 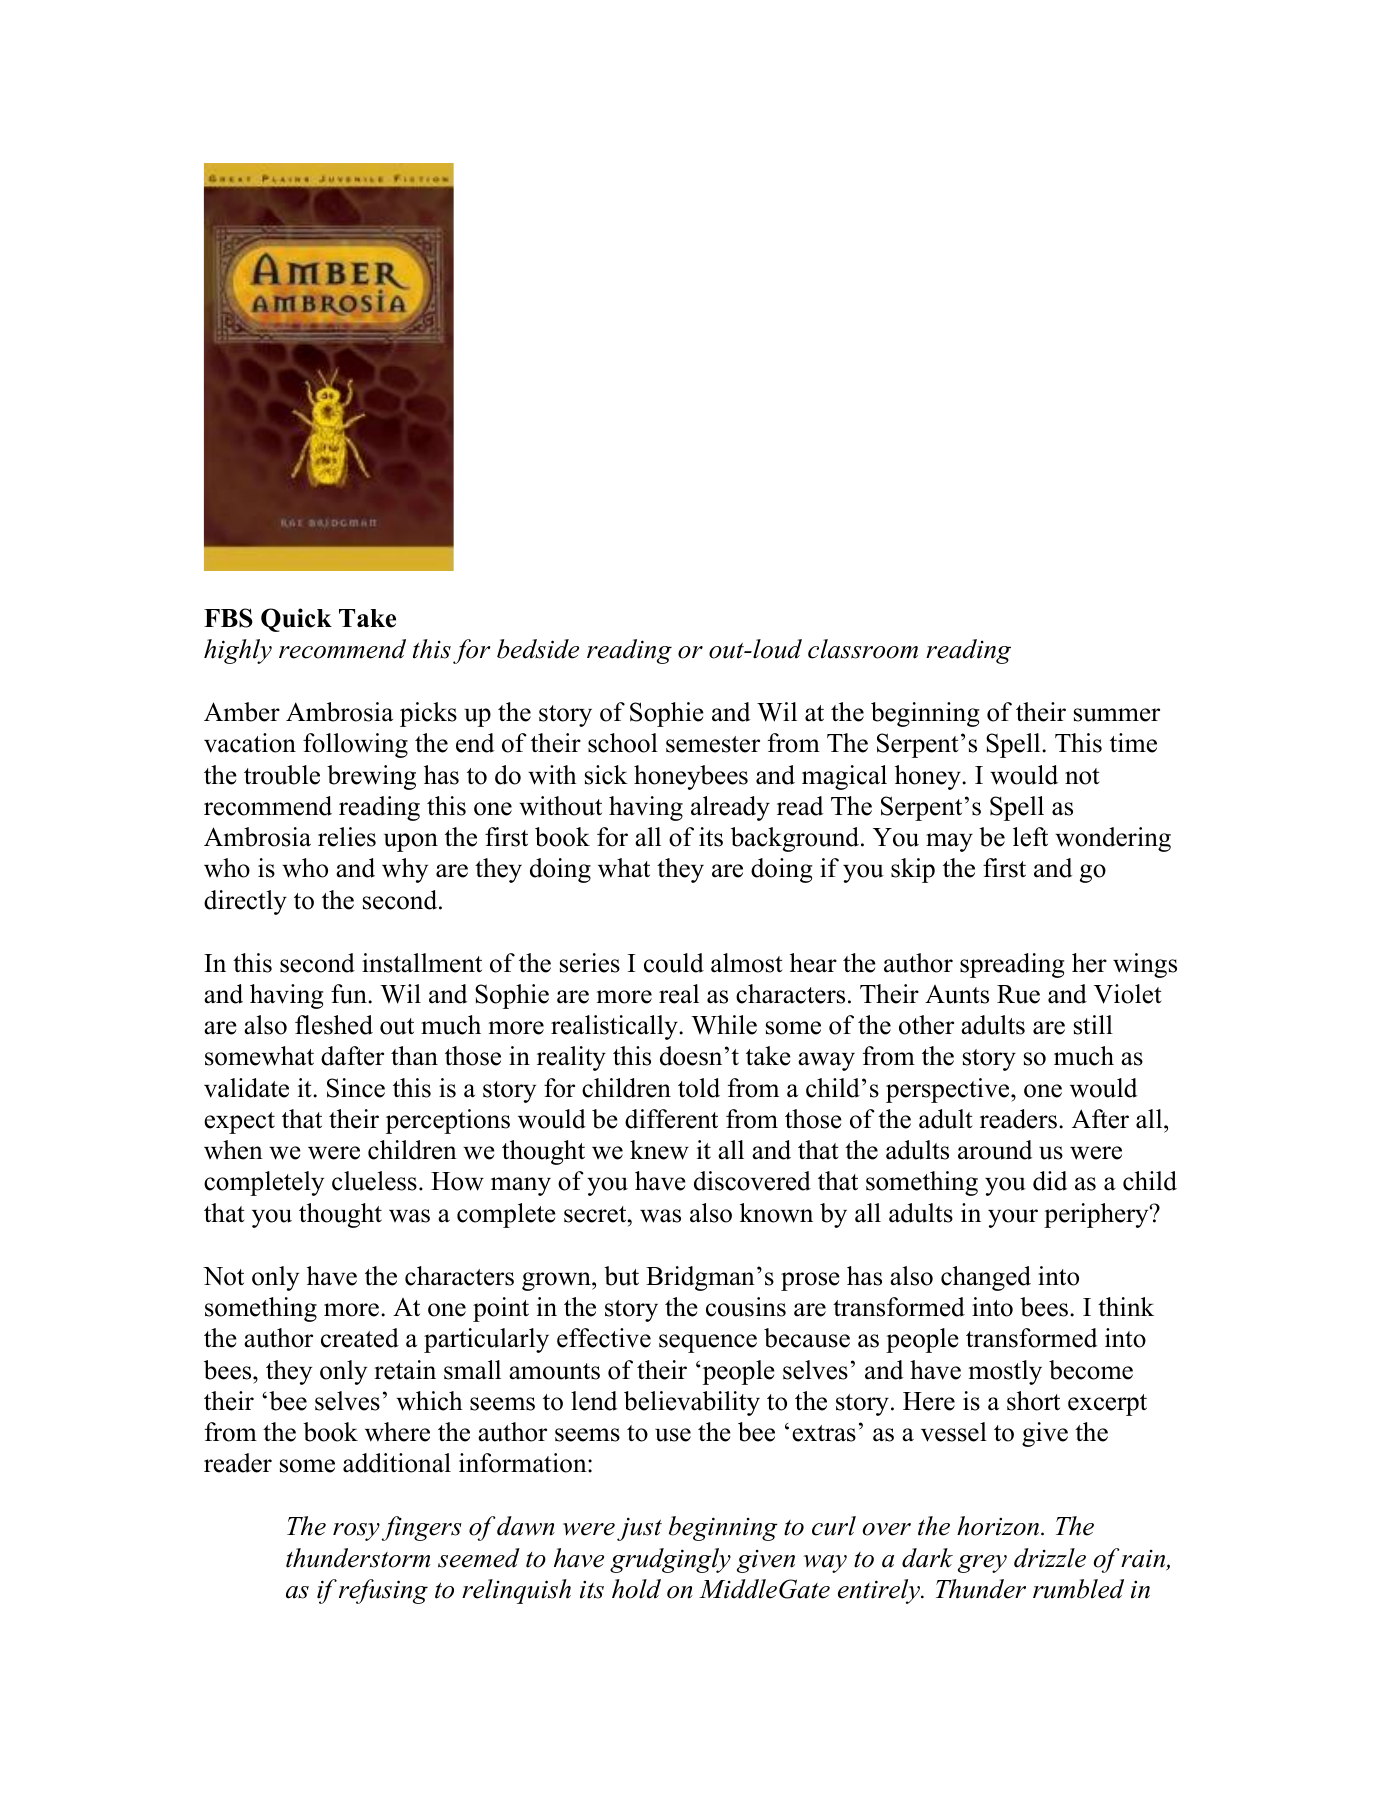 What do you see at coordinates (1117, 715) in the page?
I see `summer` at bounding box center [1117, 715].
